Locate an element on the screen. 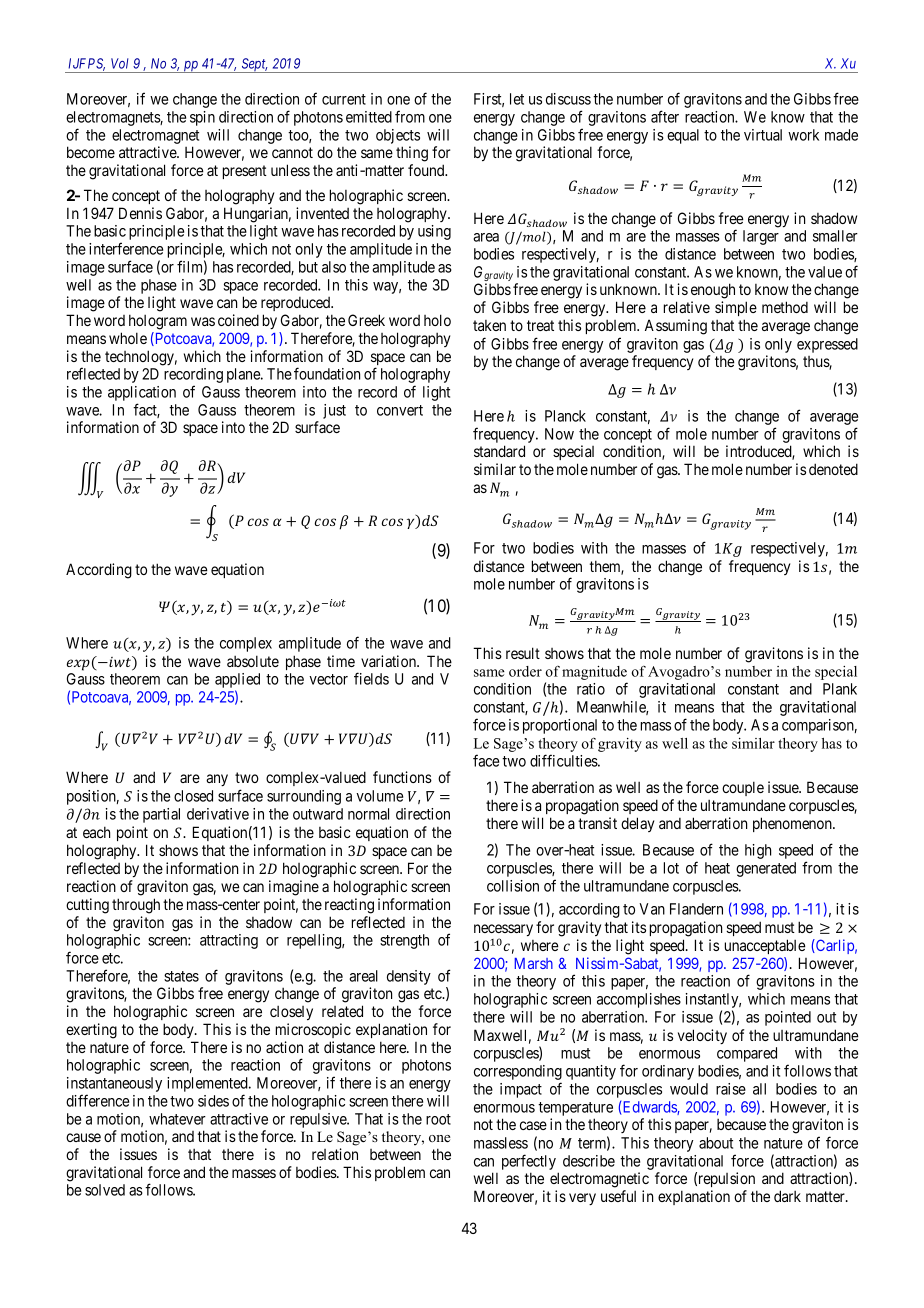 This screenshot has width=924, height=1308. let is located at coordinates (517, 99).
